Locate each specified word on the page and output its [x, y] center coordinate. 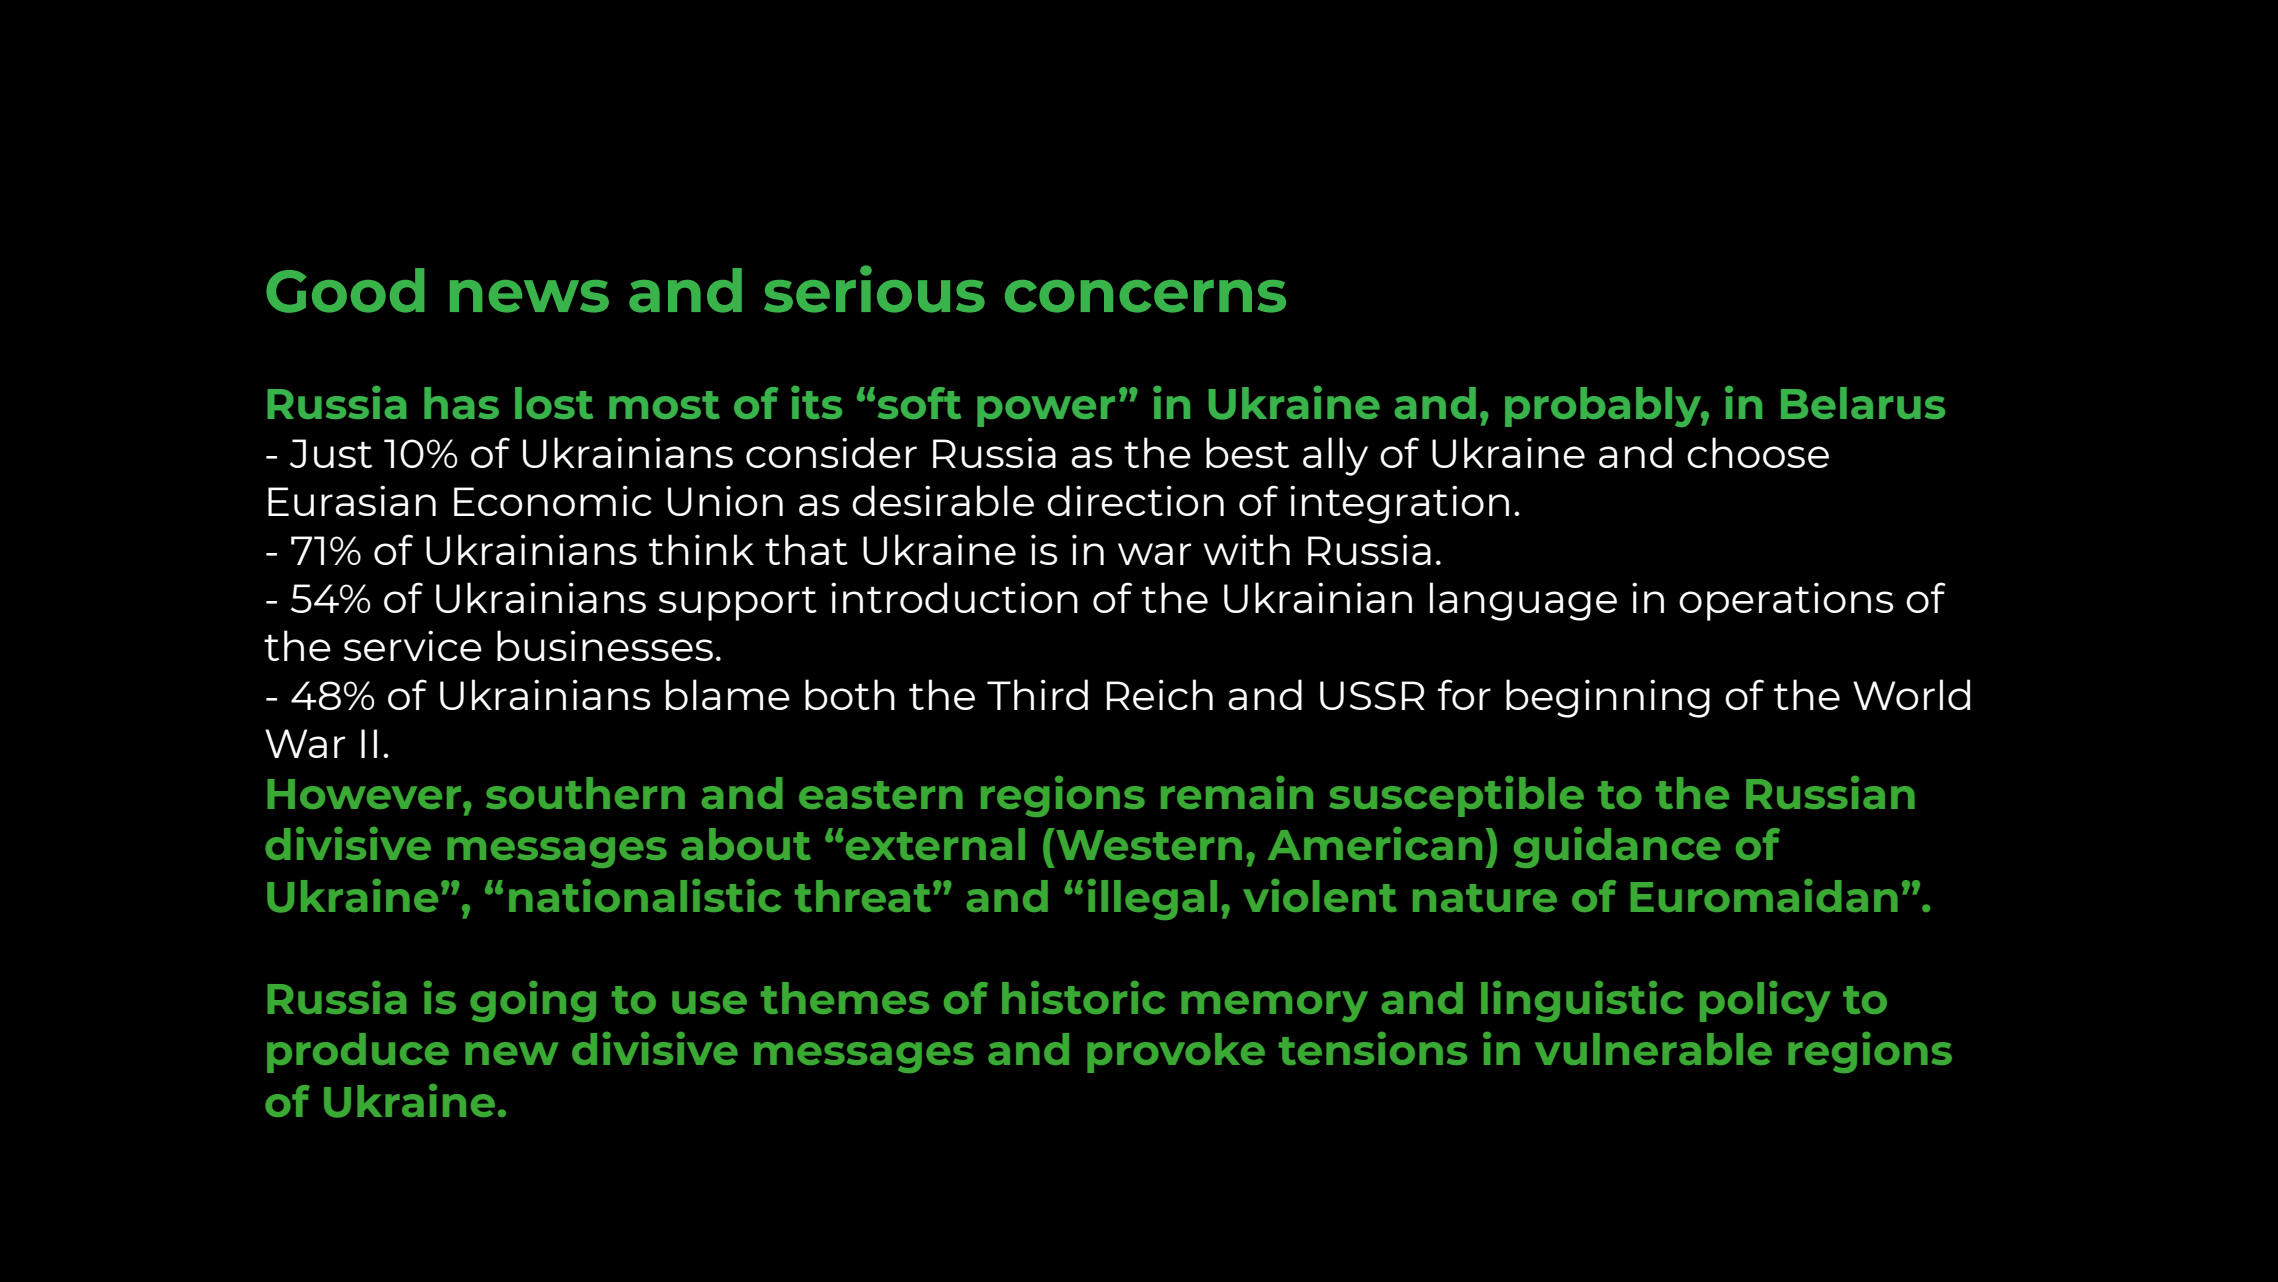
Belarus [1863, 403]
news [529, 296]
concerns [1145, 296]
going [533, 1001]
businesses [605, 645]
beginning [1608, 698]
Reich [1159, 694]
